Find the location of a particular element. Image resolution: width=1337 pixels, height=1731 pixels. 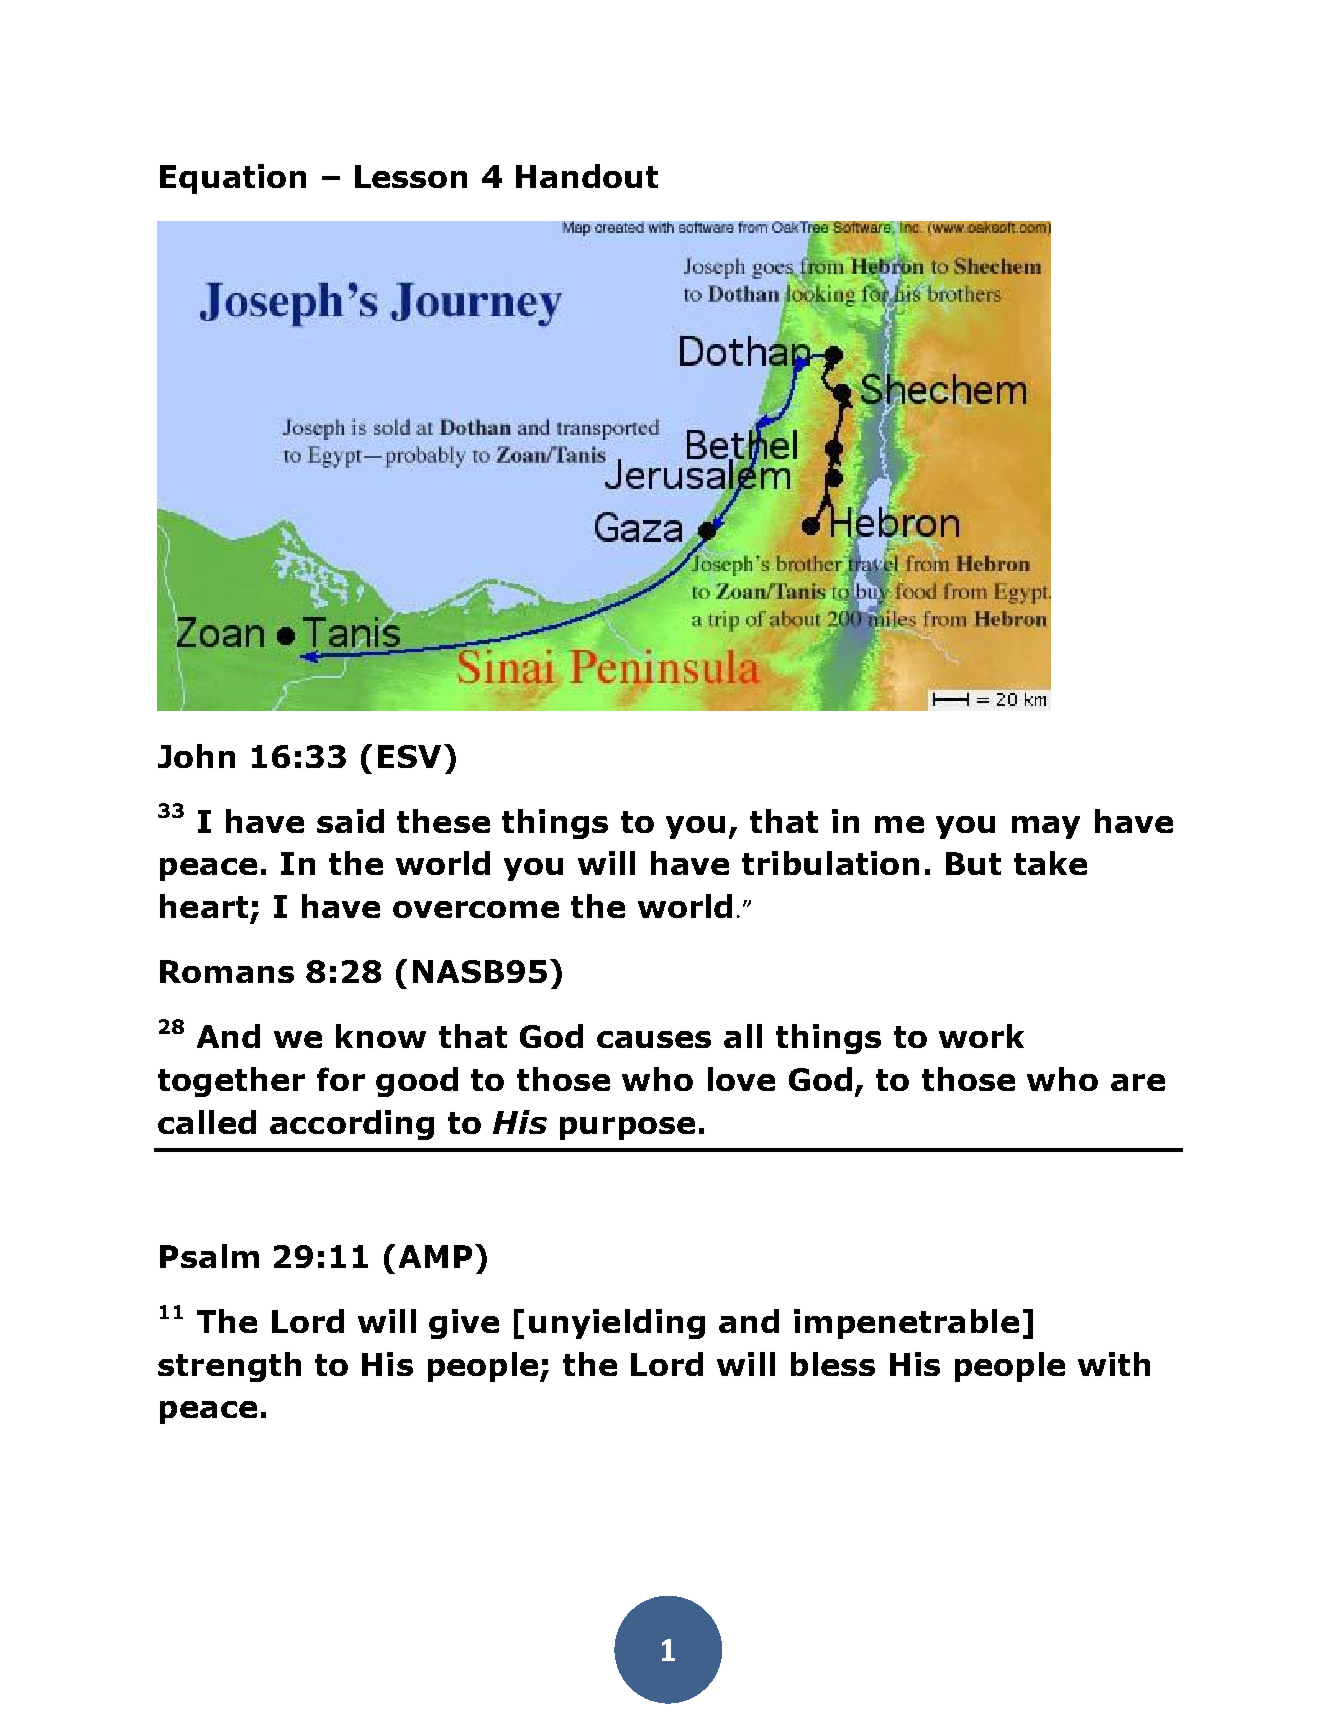

tribulation is located at coordinates (830, 863).
